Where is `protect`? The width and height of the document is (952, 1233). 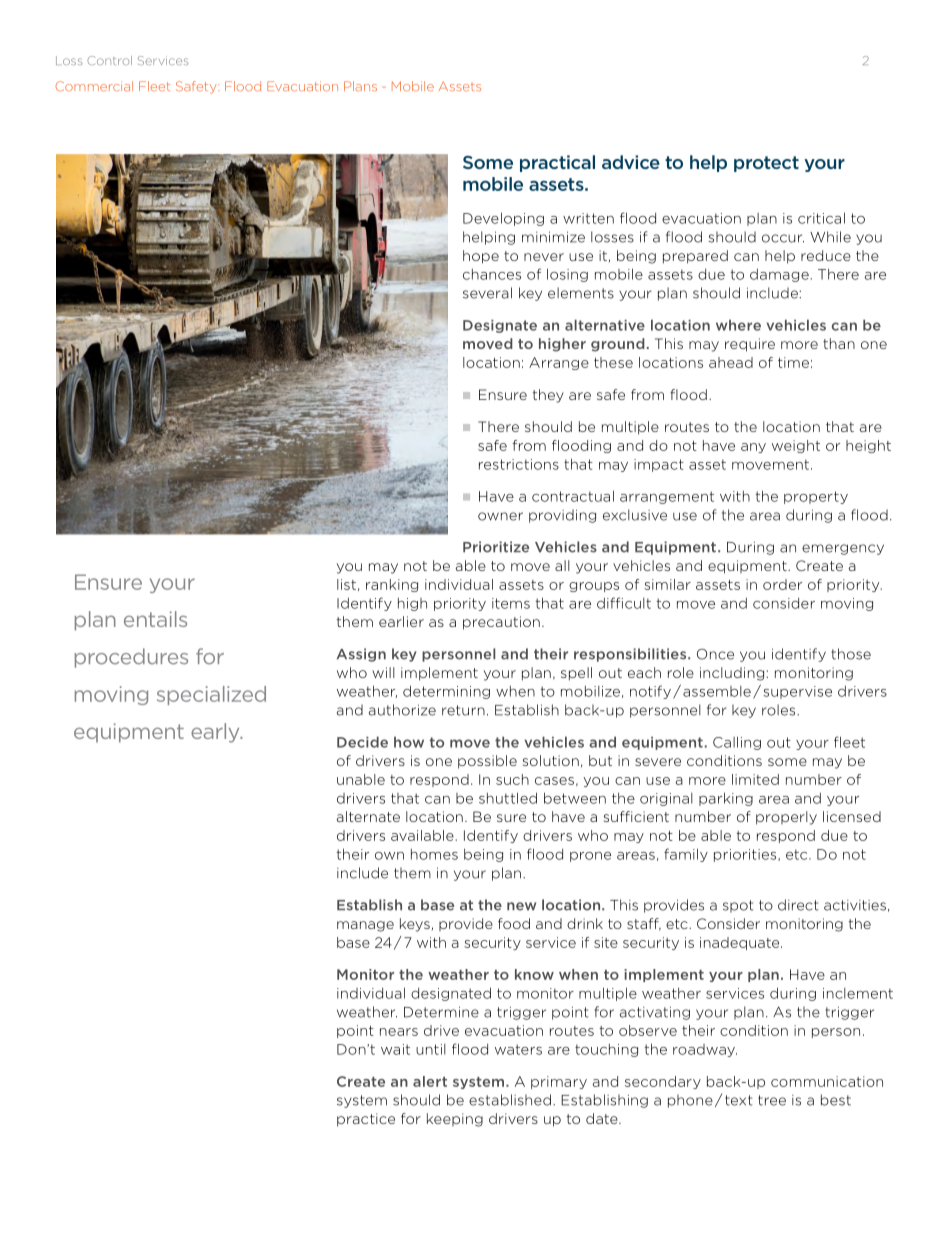 protect is located at coordinates (766, 164).
